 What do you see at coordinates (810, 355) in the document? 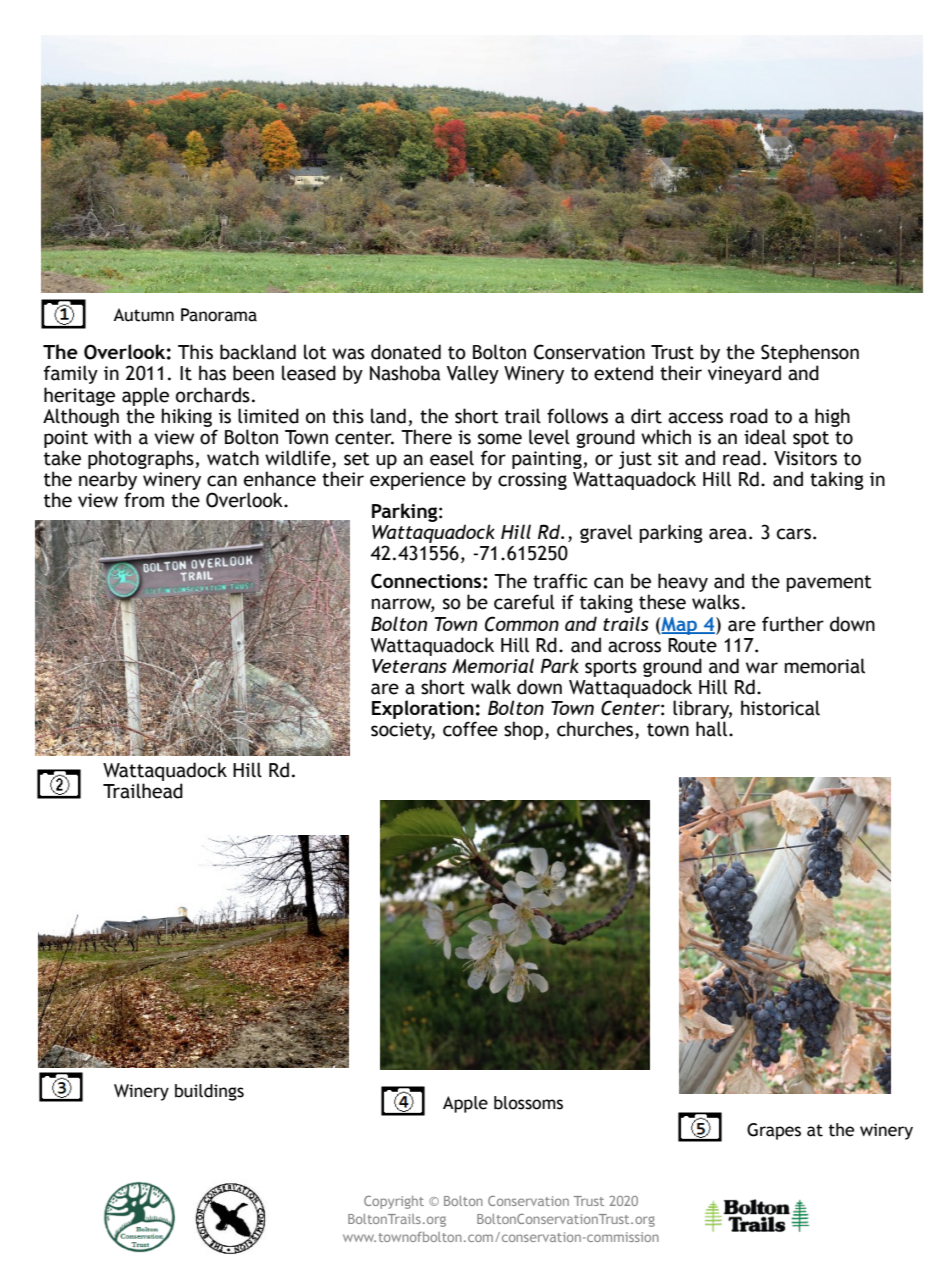
I see `Stephenson` at bounding box center [810, 355].
